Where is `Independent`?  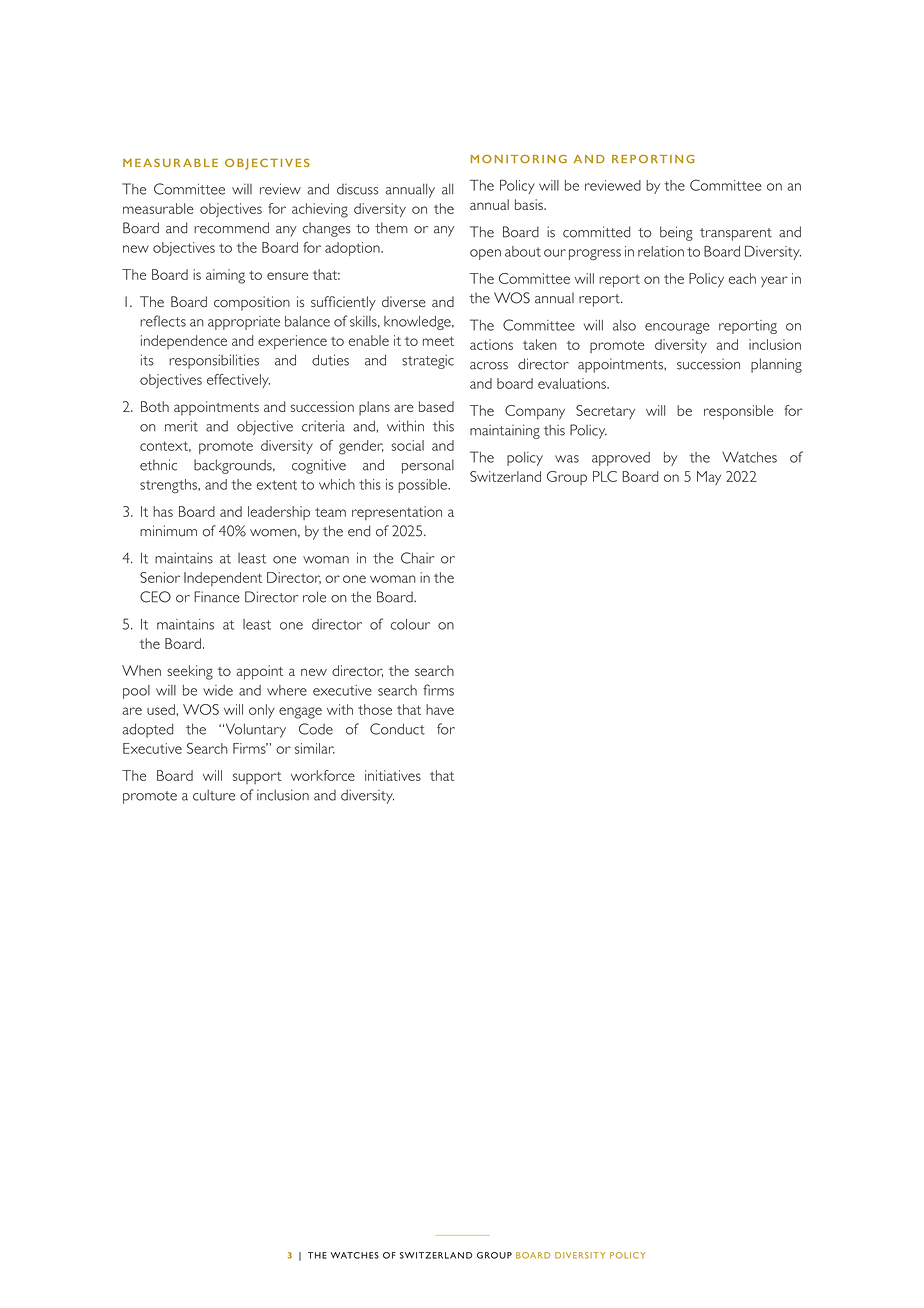
Independent is located at coordinates (223, 579).
